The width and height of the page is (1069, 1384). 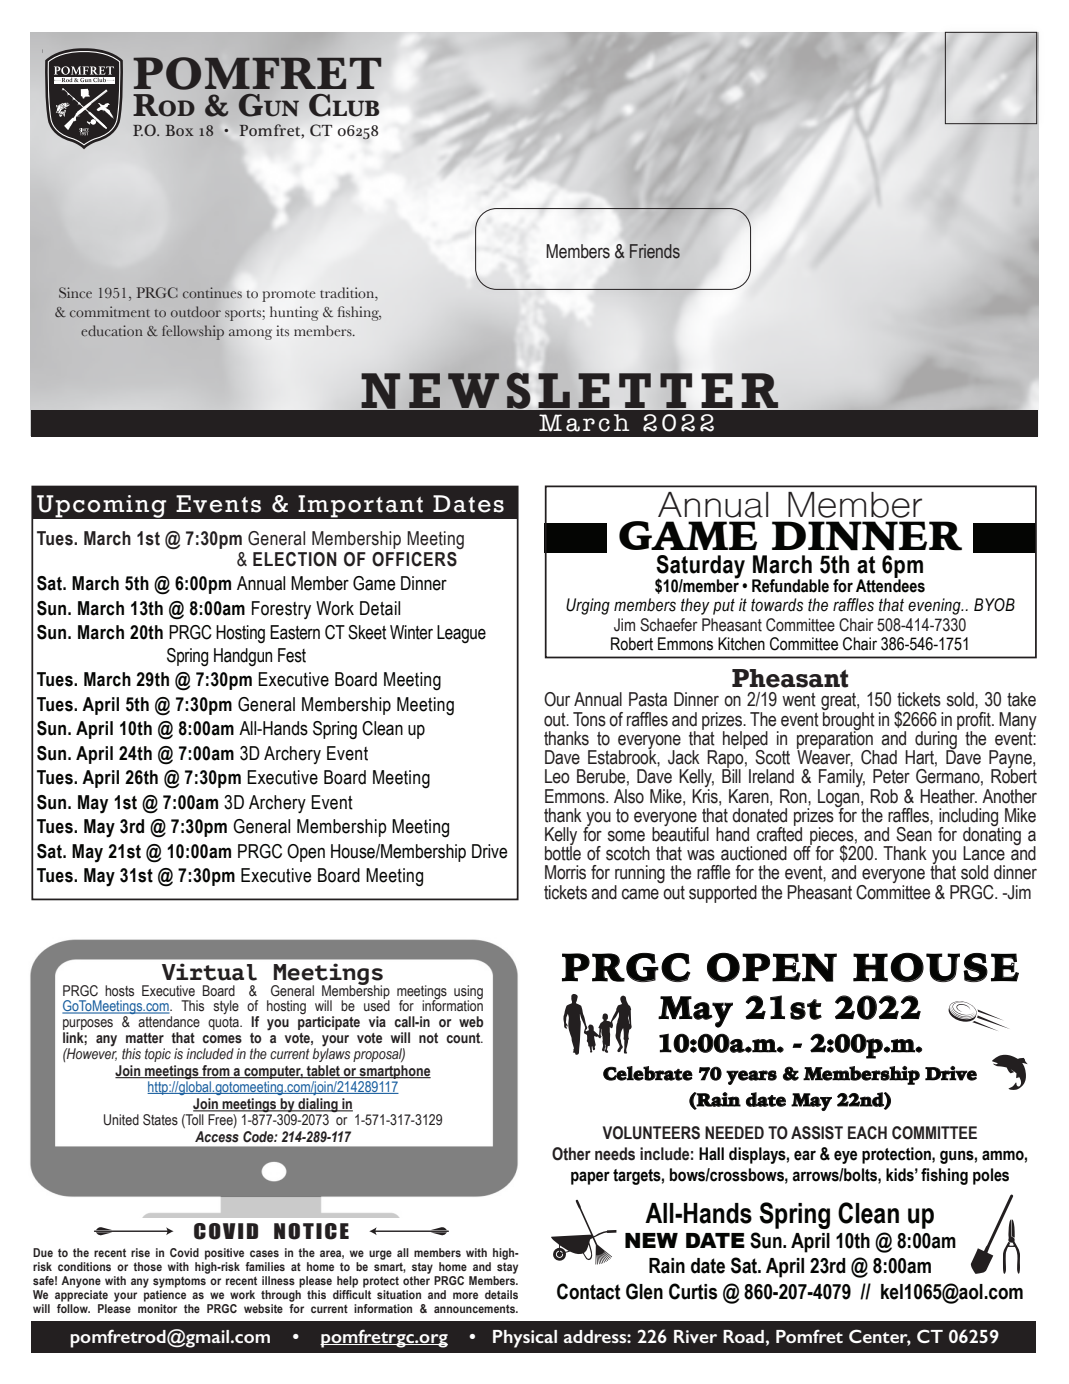 I want to click on Tons, so click(x=589, y=719).
